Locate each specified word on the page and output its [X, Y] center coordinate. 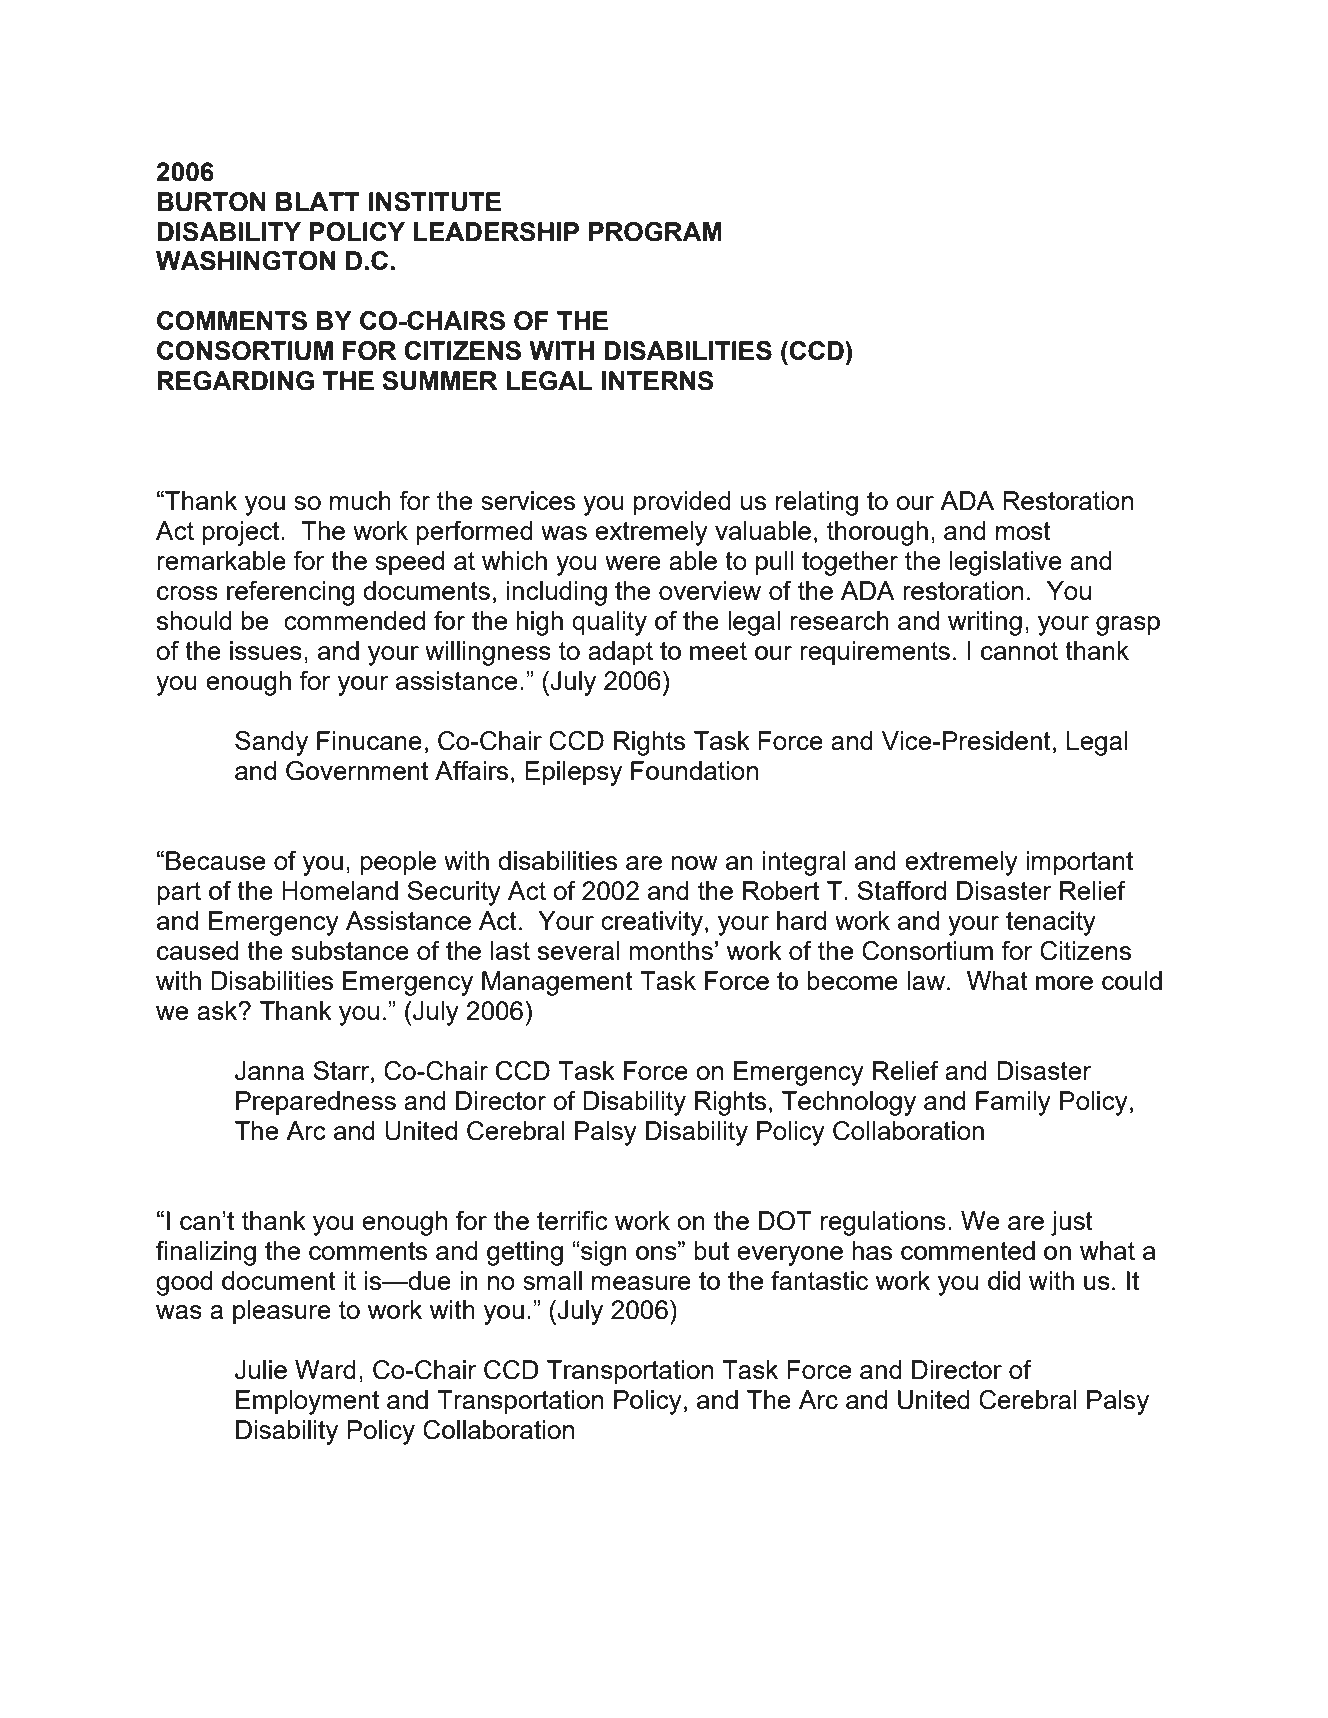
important [1079, 863]
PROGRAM [655, 232]
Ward [325, 1369]
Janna [269, 1071]
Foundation [694, 770]
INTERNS [658, 381]
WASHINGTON [245, 261]
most [1023, 531]
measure [641, 1283]
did [1004, 1280]
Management [557, 983]
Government [357, 771]
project [242, 533]
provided [682, 503]
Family [1013, 1103]
